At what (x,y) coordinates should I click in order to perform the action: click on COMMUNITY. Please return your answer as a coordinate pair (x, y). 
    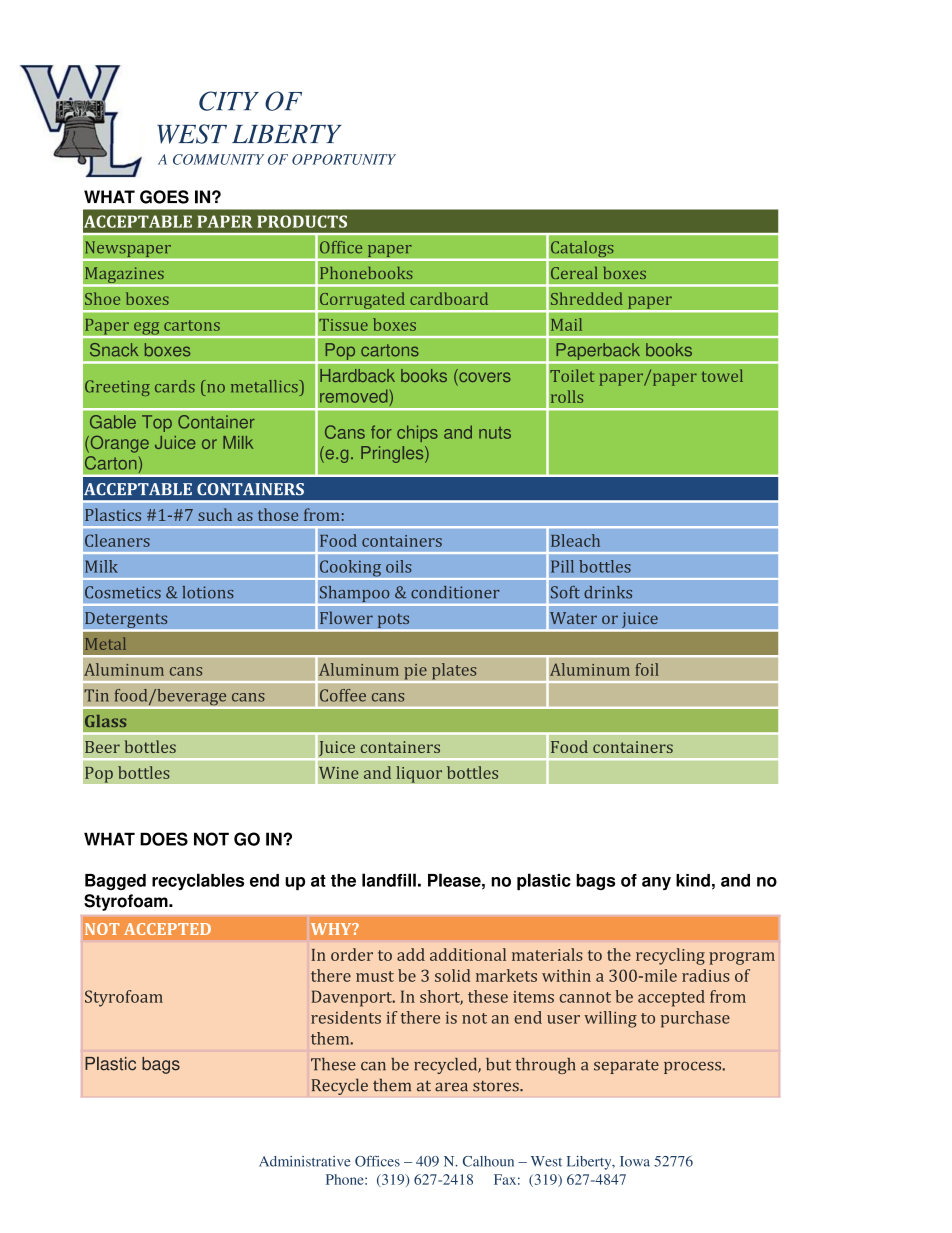
    Looking at the image, I should click on (218, 159).
